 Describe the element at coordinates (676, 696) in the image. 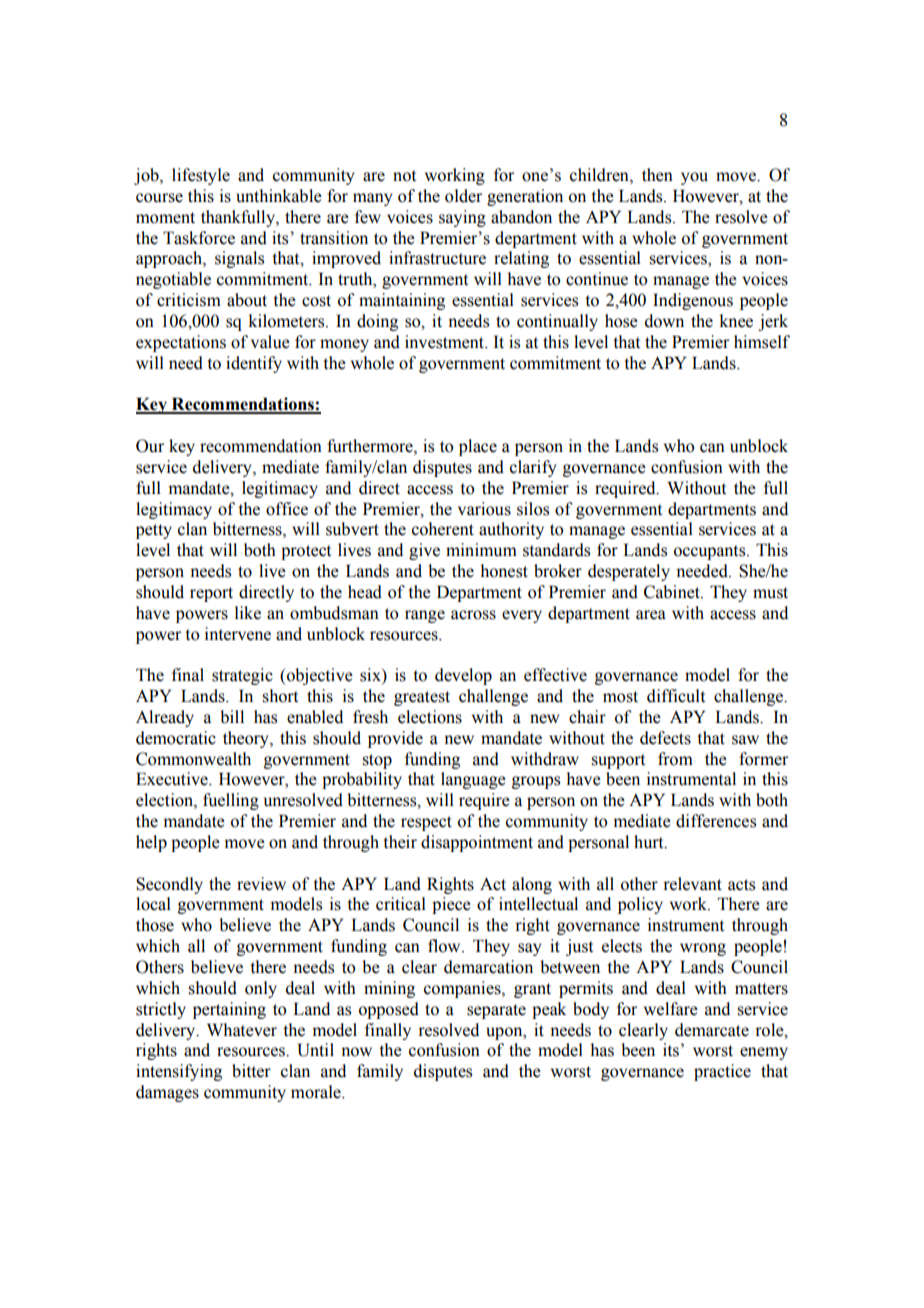

I see `difficult` at that location.
